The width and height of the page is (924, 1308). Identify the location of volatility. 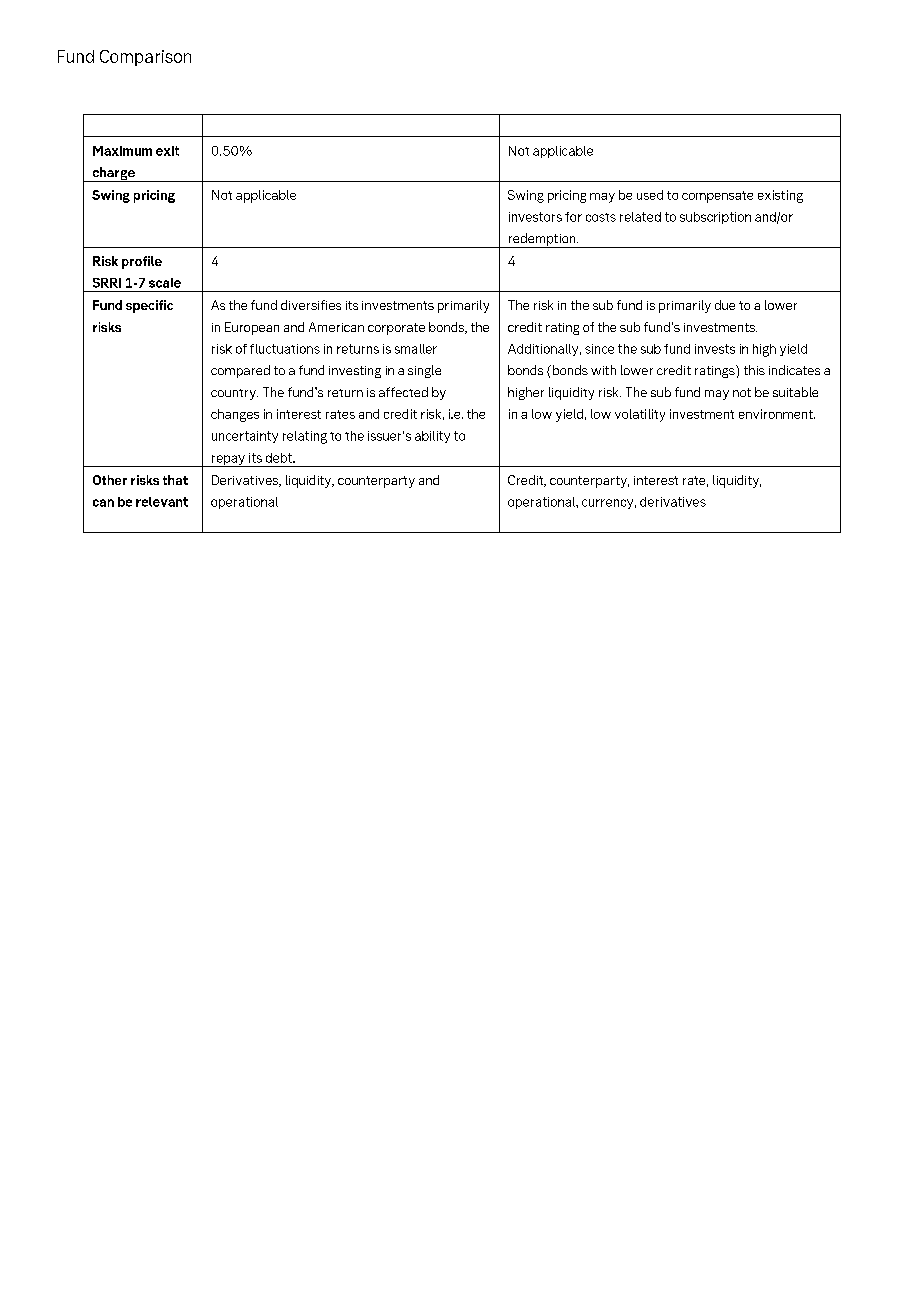
(640, 415).
